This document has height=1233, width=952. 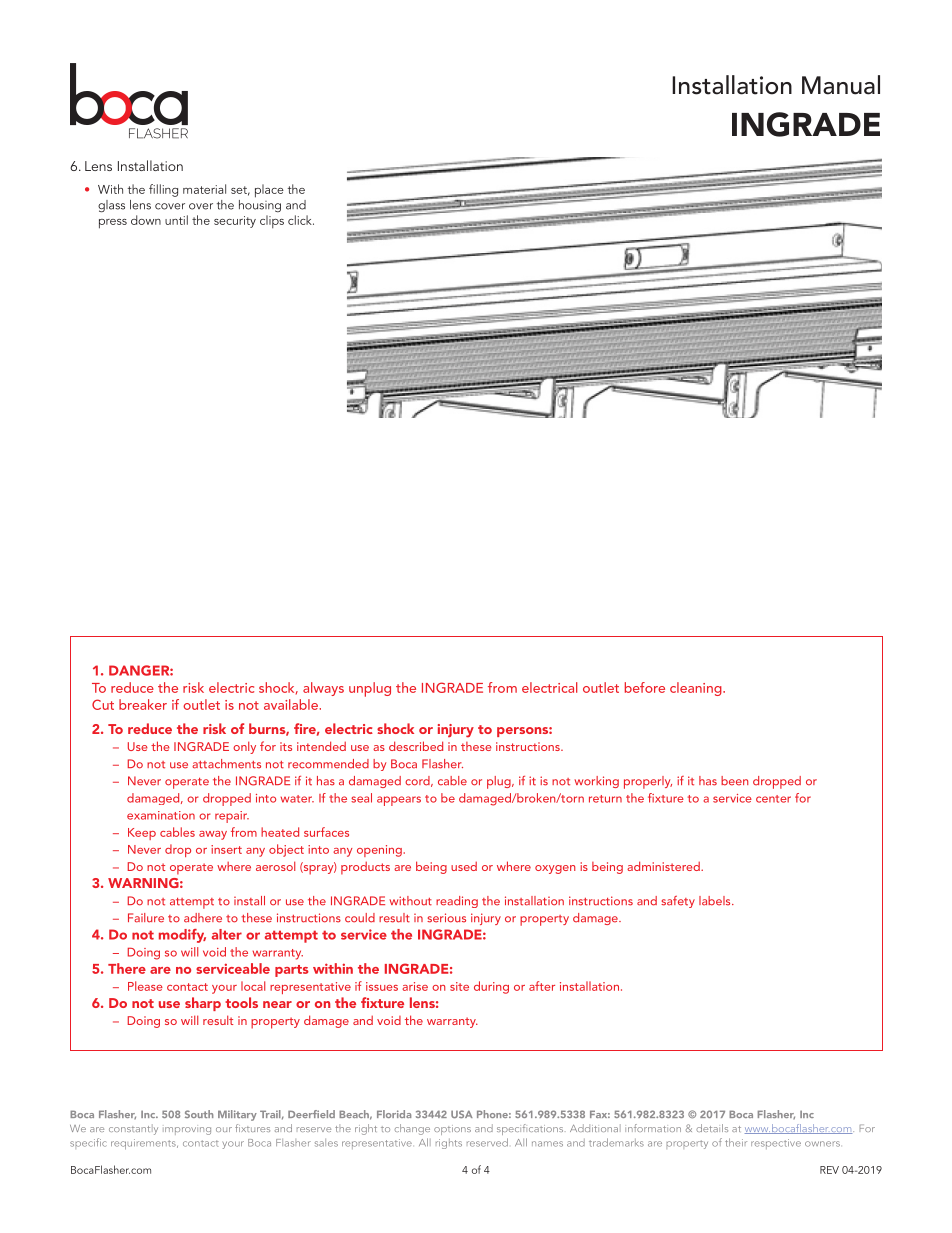 What do you see at coordinates (841, 85) in the document?
I see `Manual` at bounding box center [841, 85].
